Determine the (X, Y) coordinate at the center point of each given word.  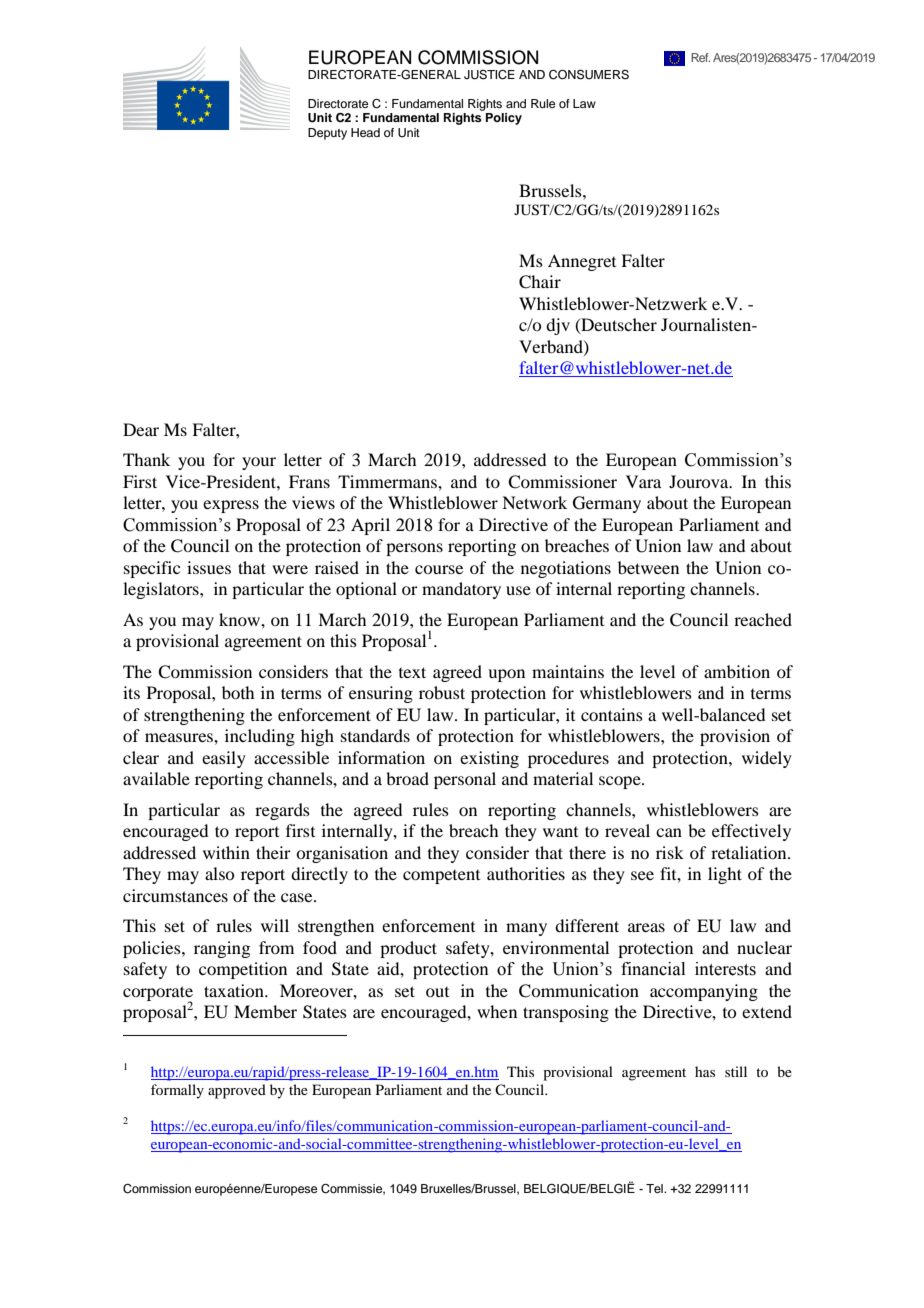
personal (465, 780)
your (259, 463)
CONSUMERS (589, 75)
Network (534, 502)
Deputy (327, 134)
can (669, 832)
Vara (643, 481)
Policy (504, 119)
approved (237, 1091)
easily (224, 759)
